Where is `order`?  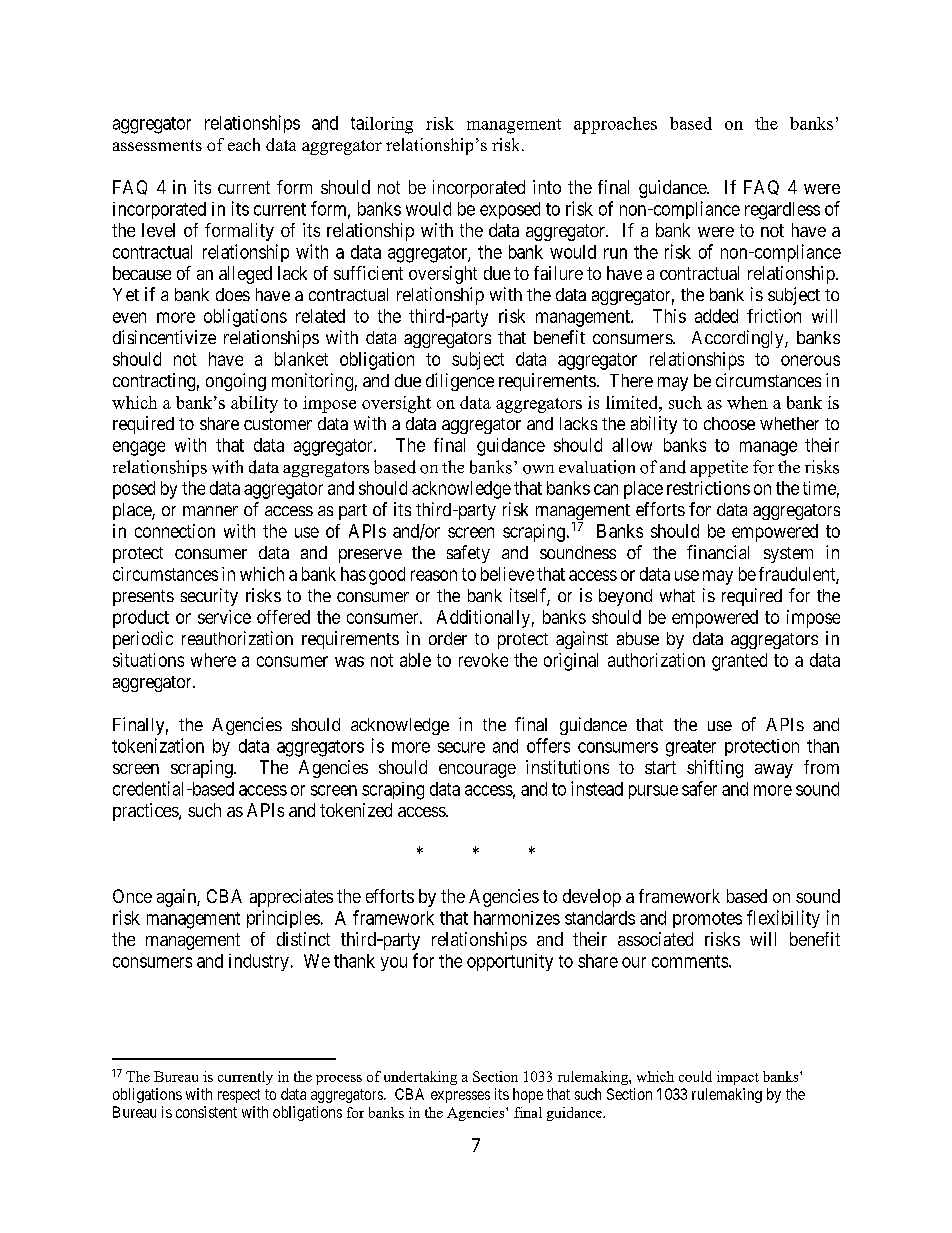 order is located at coordinates (448, 638).
